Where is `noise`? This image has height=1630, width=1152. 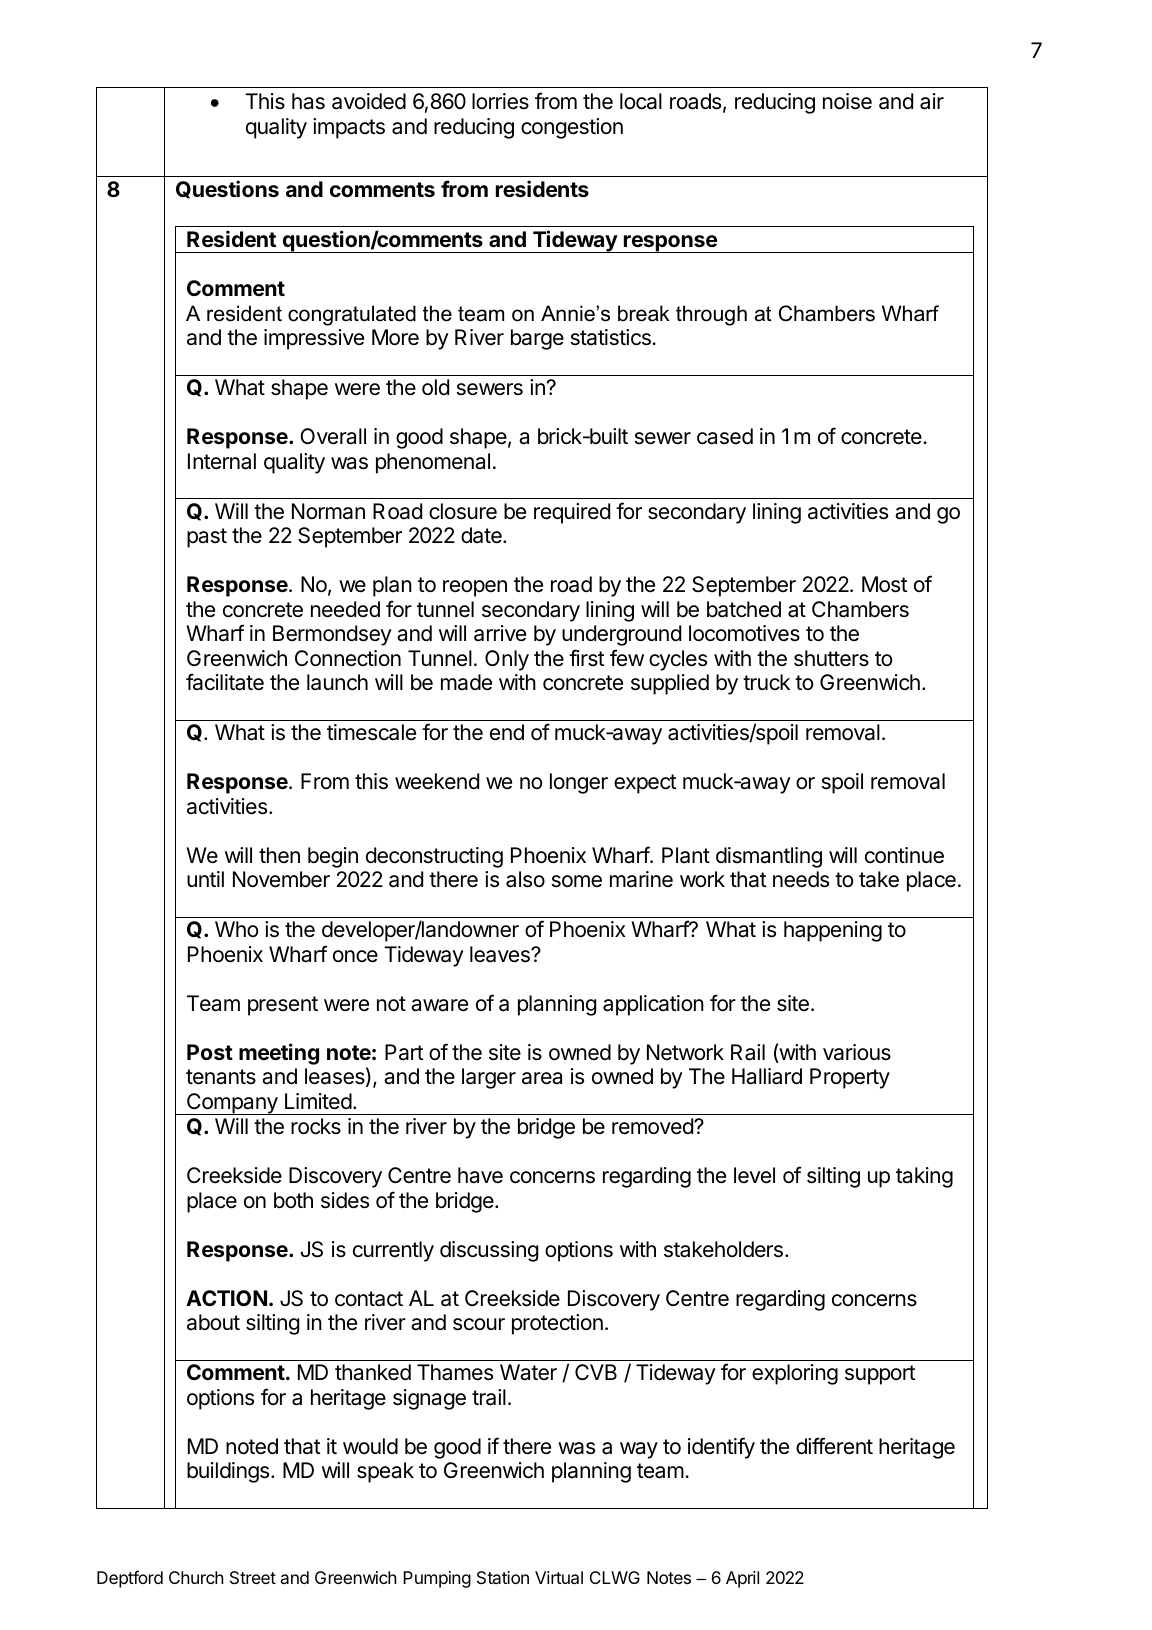 noise is located at coordinates (847, 101).
